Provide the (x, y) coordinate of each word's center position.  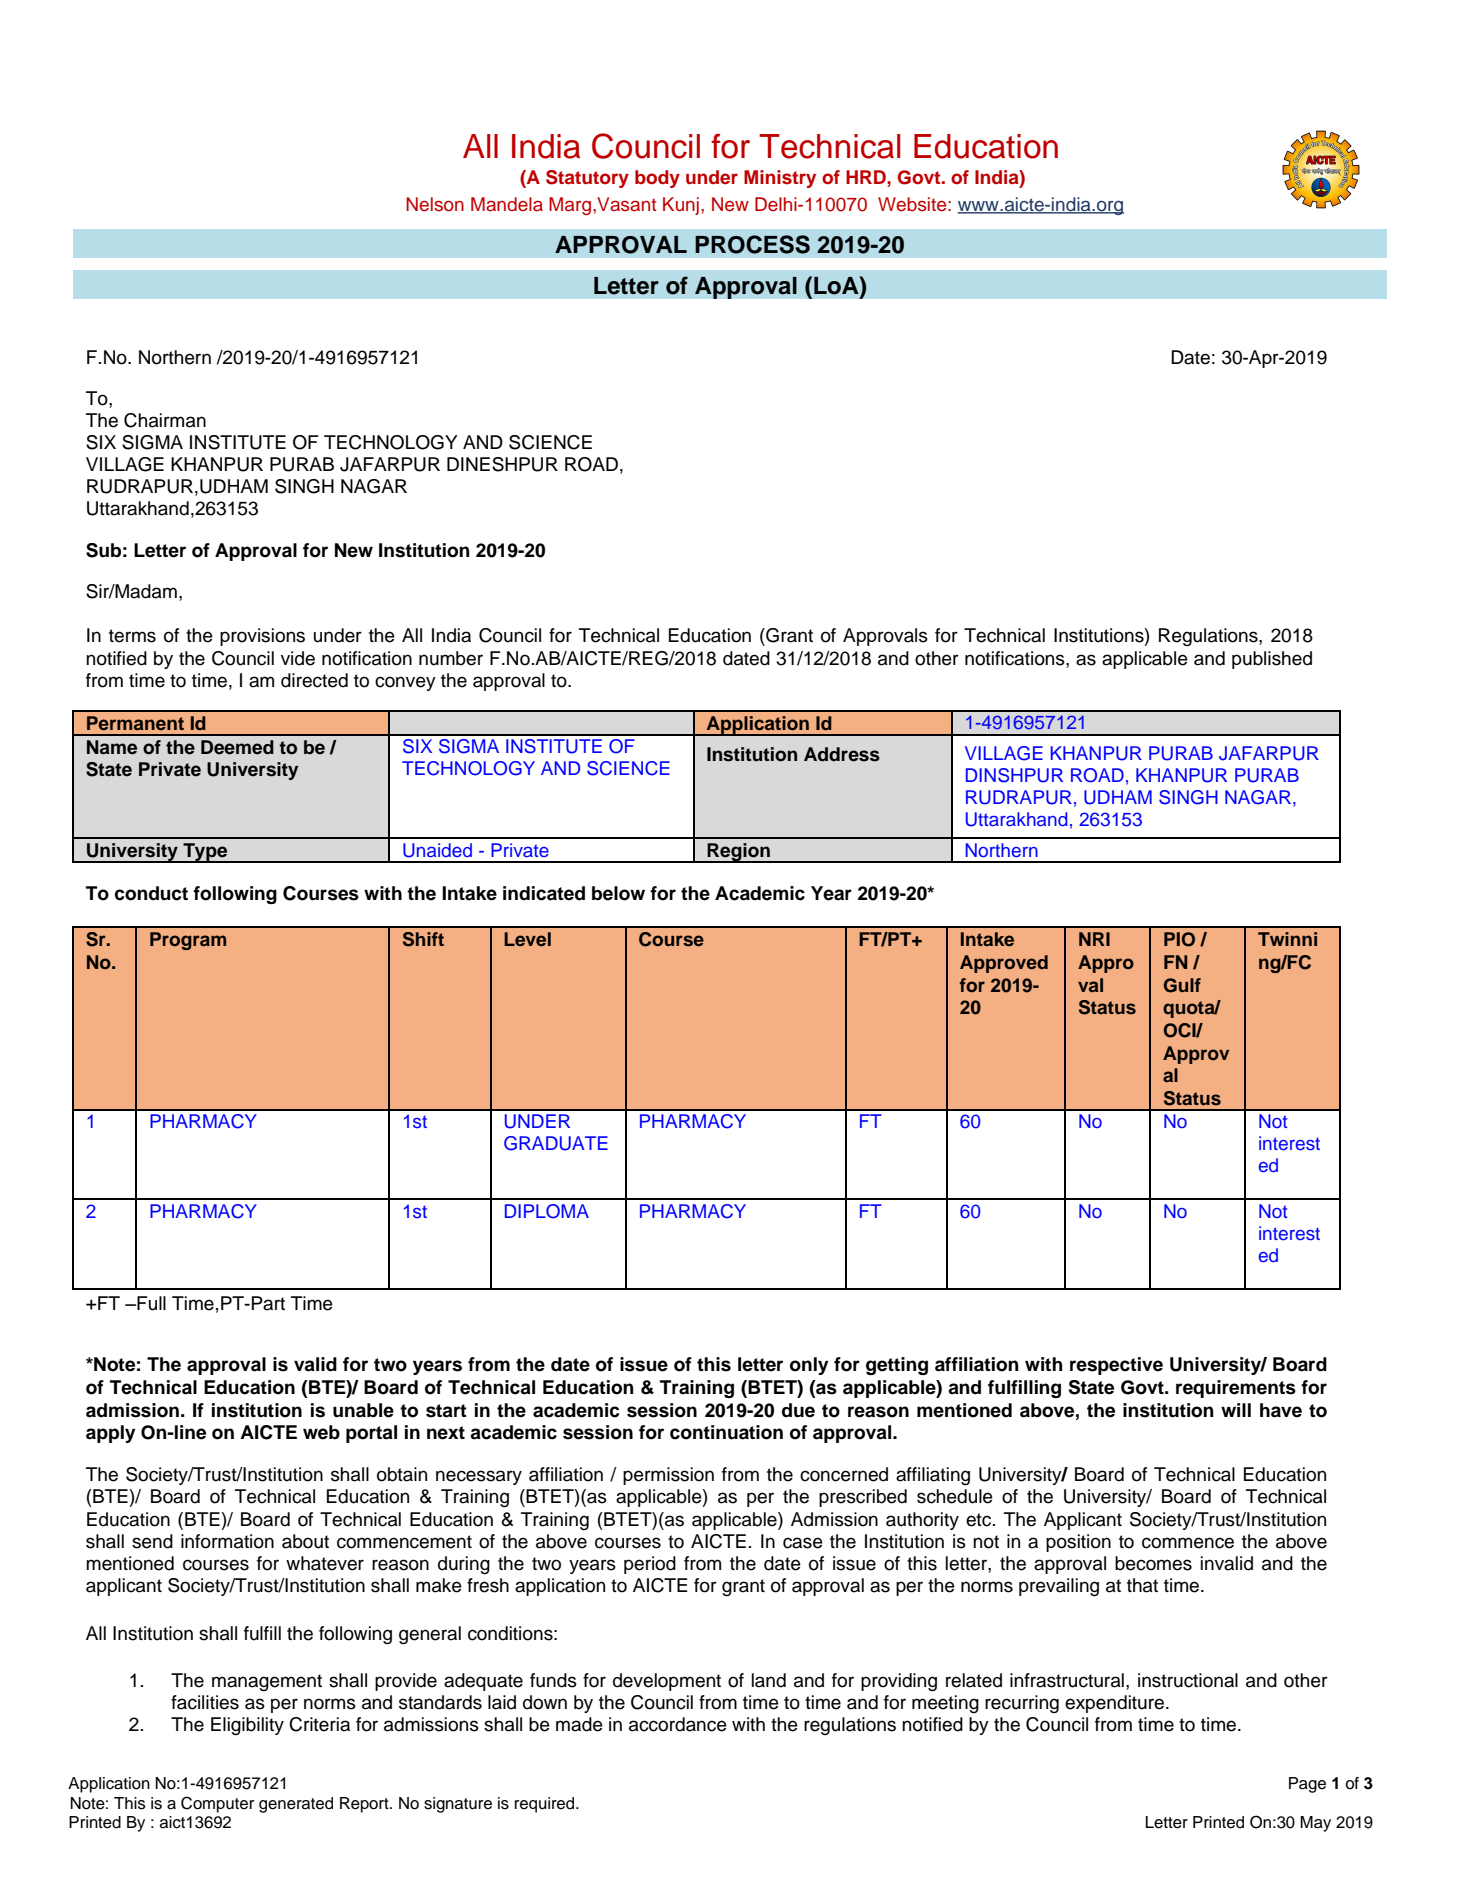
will (1236, 1410)
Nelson (435, 204)
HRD (867, 177)
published (1272, 660)
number (451, 658)
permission (668, 1476)
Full (150, 1303)
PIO (1179, 939)
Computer (217, 1804)
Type (205, 853)
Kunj (681, 206)
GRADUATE (556, 1143)
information (227, 1541)
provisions (262, 637)
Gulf (1182, 985)
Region (738, 853)
